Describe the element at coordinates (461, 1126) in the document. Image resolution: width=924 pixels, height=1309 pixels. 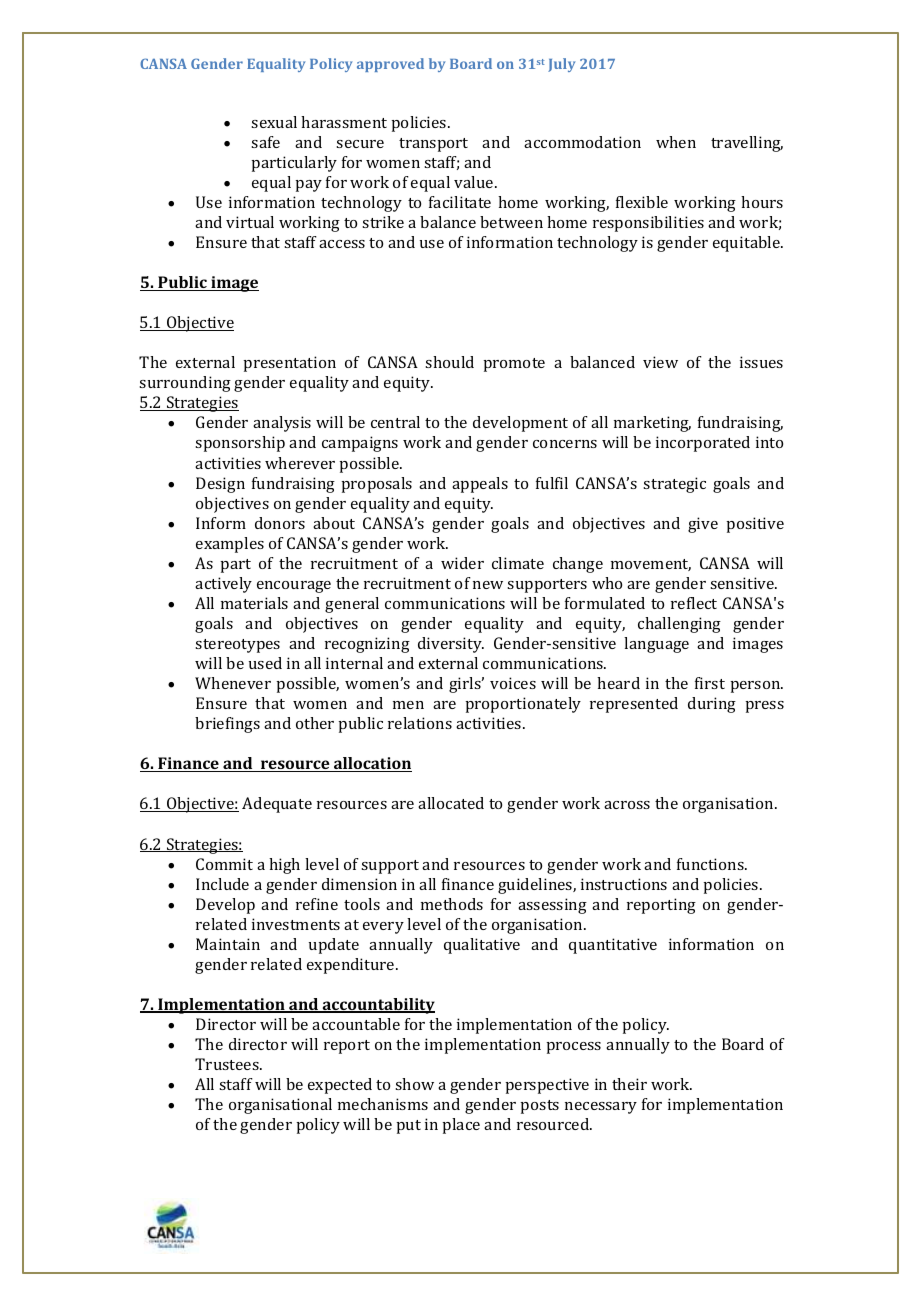
I see `place` at that location.
